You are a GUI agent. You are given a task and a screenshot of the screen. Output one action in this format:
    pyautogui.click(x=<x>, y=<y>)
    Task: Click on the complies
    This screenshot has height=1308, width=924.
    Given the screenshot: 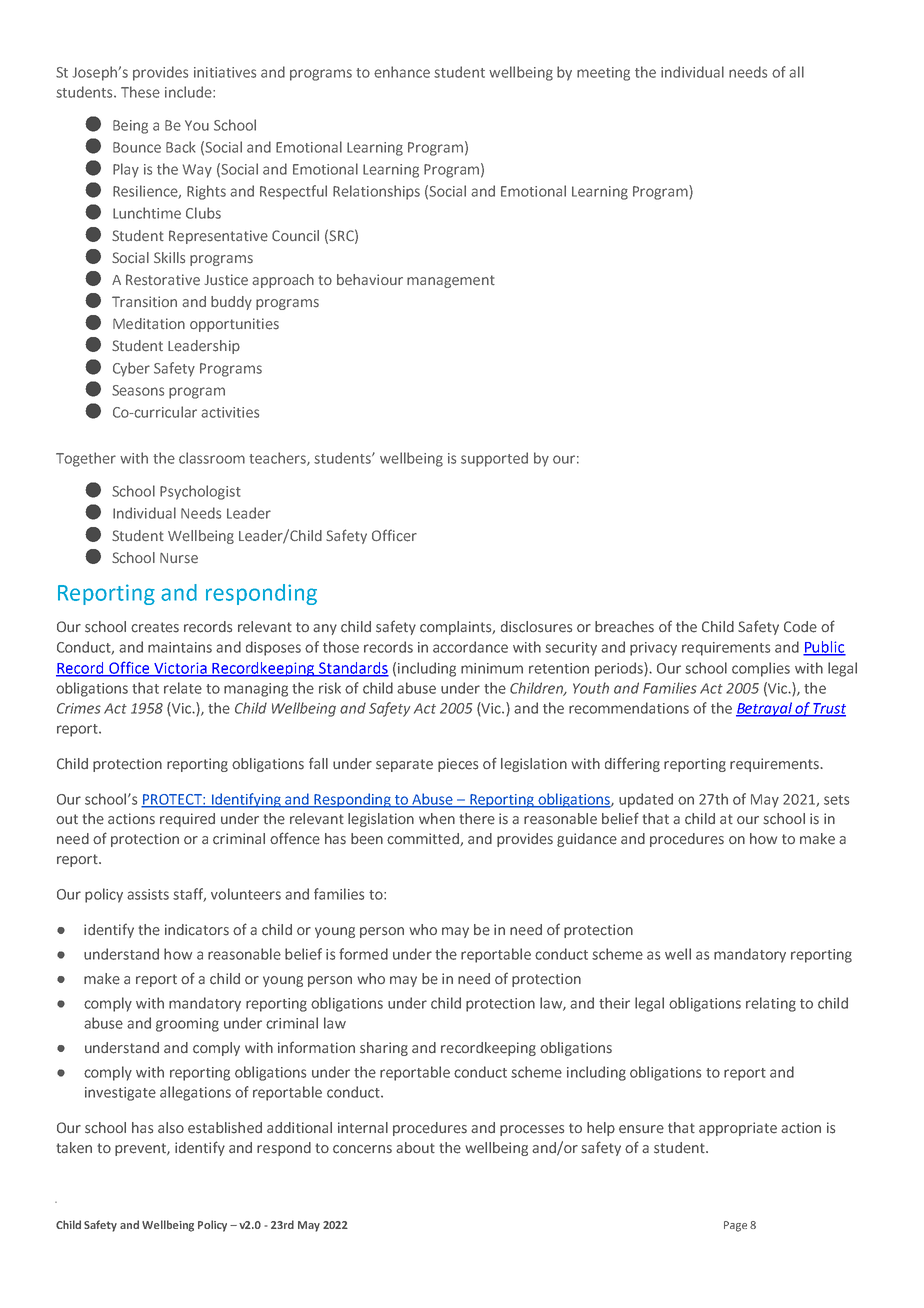 What is the action you would take?
    pyautogui.click(x=761, y=669)
